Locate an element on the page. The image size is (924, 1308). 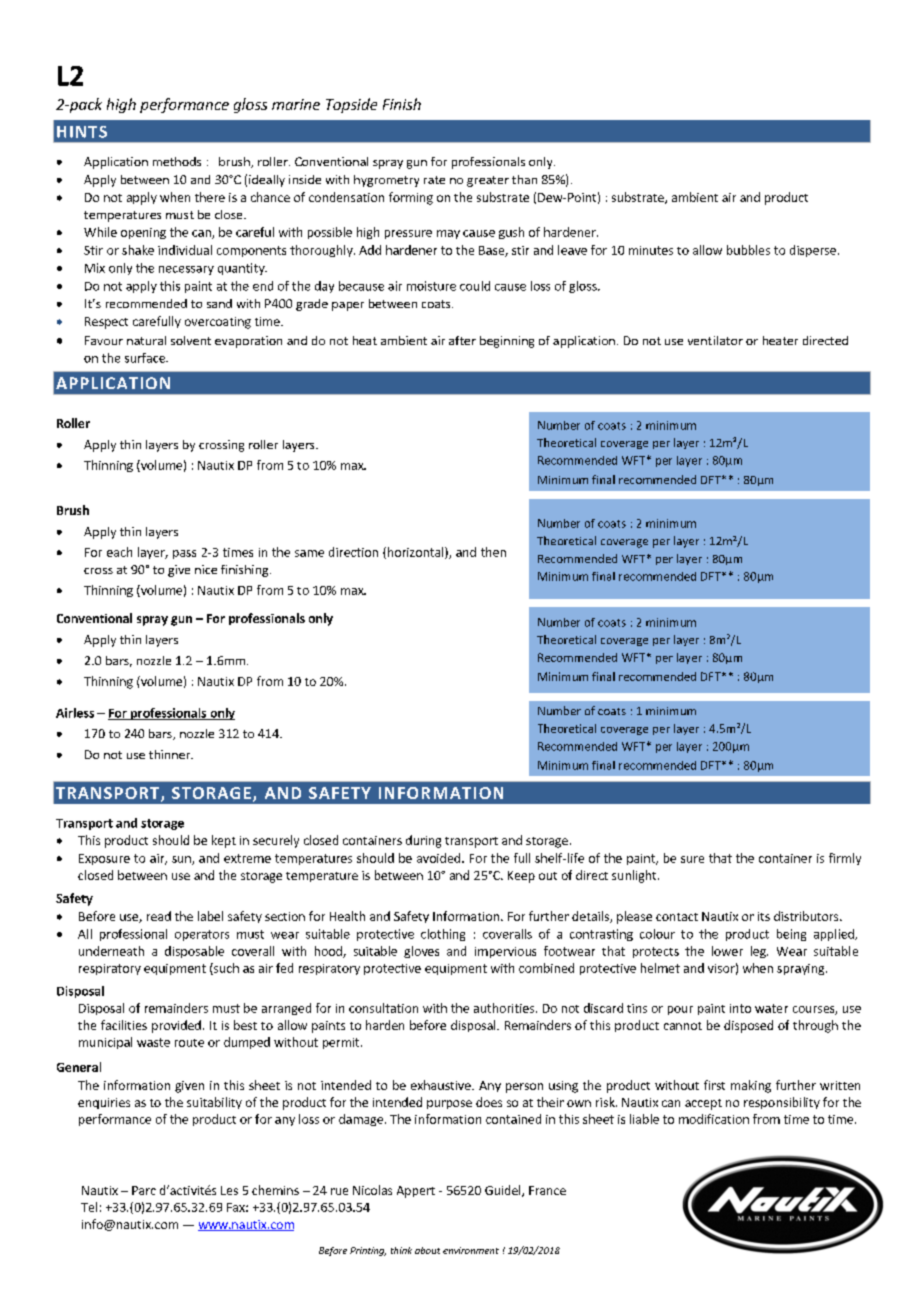
Parc is located at coordinates (144, 1190).
